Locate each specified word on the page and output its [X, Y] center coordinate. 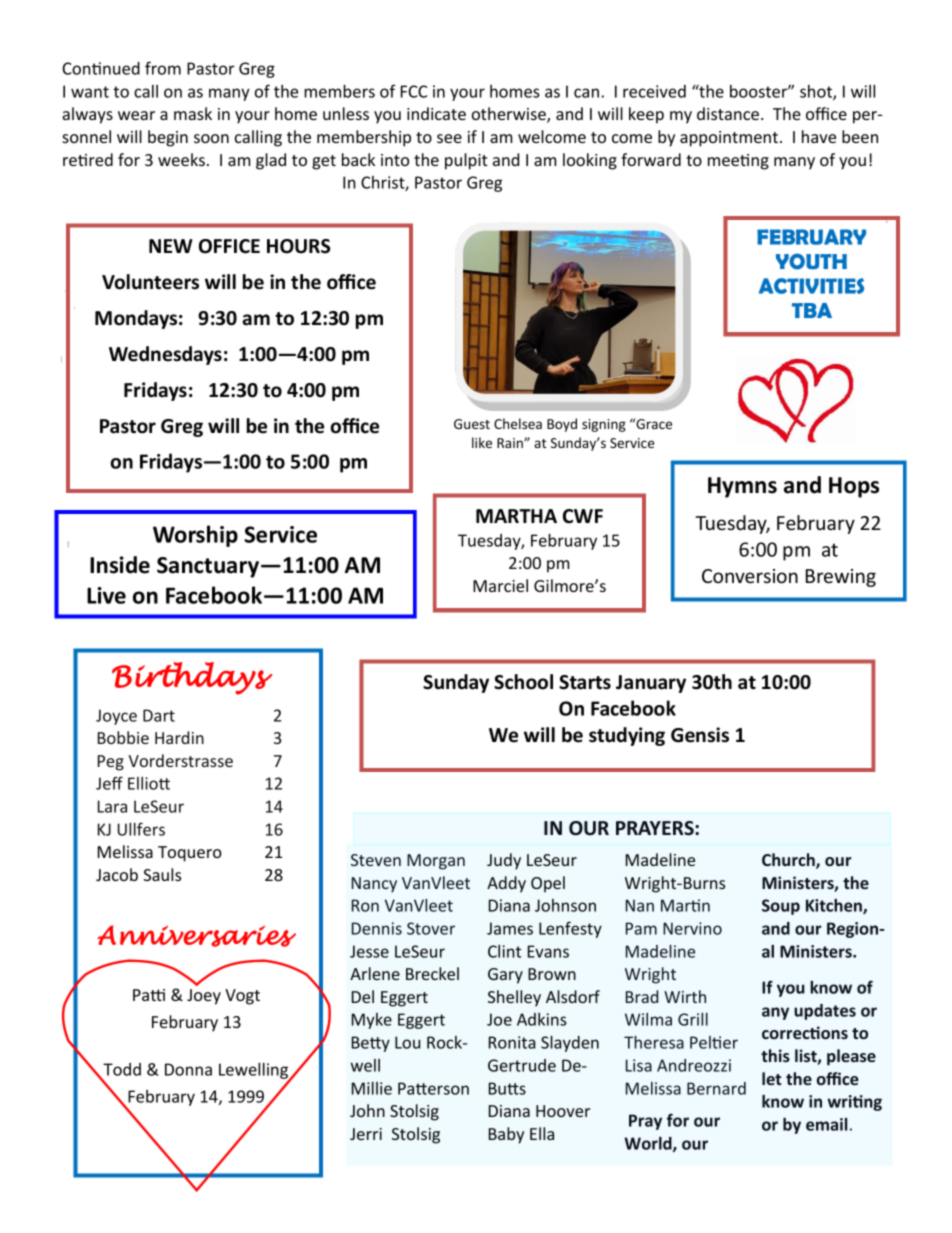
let [771, 1078]
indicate [436, 113]
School [523, 682]
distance [728, 113]
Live [106, 595]
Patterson [433, 1088]
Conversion [750, 576]
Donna [188, 1069]
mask [193, 113]
